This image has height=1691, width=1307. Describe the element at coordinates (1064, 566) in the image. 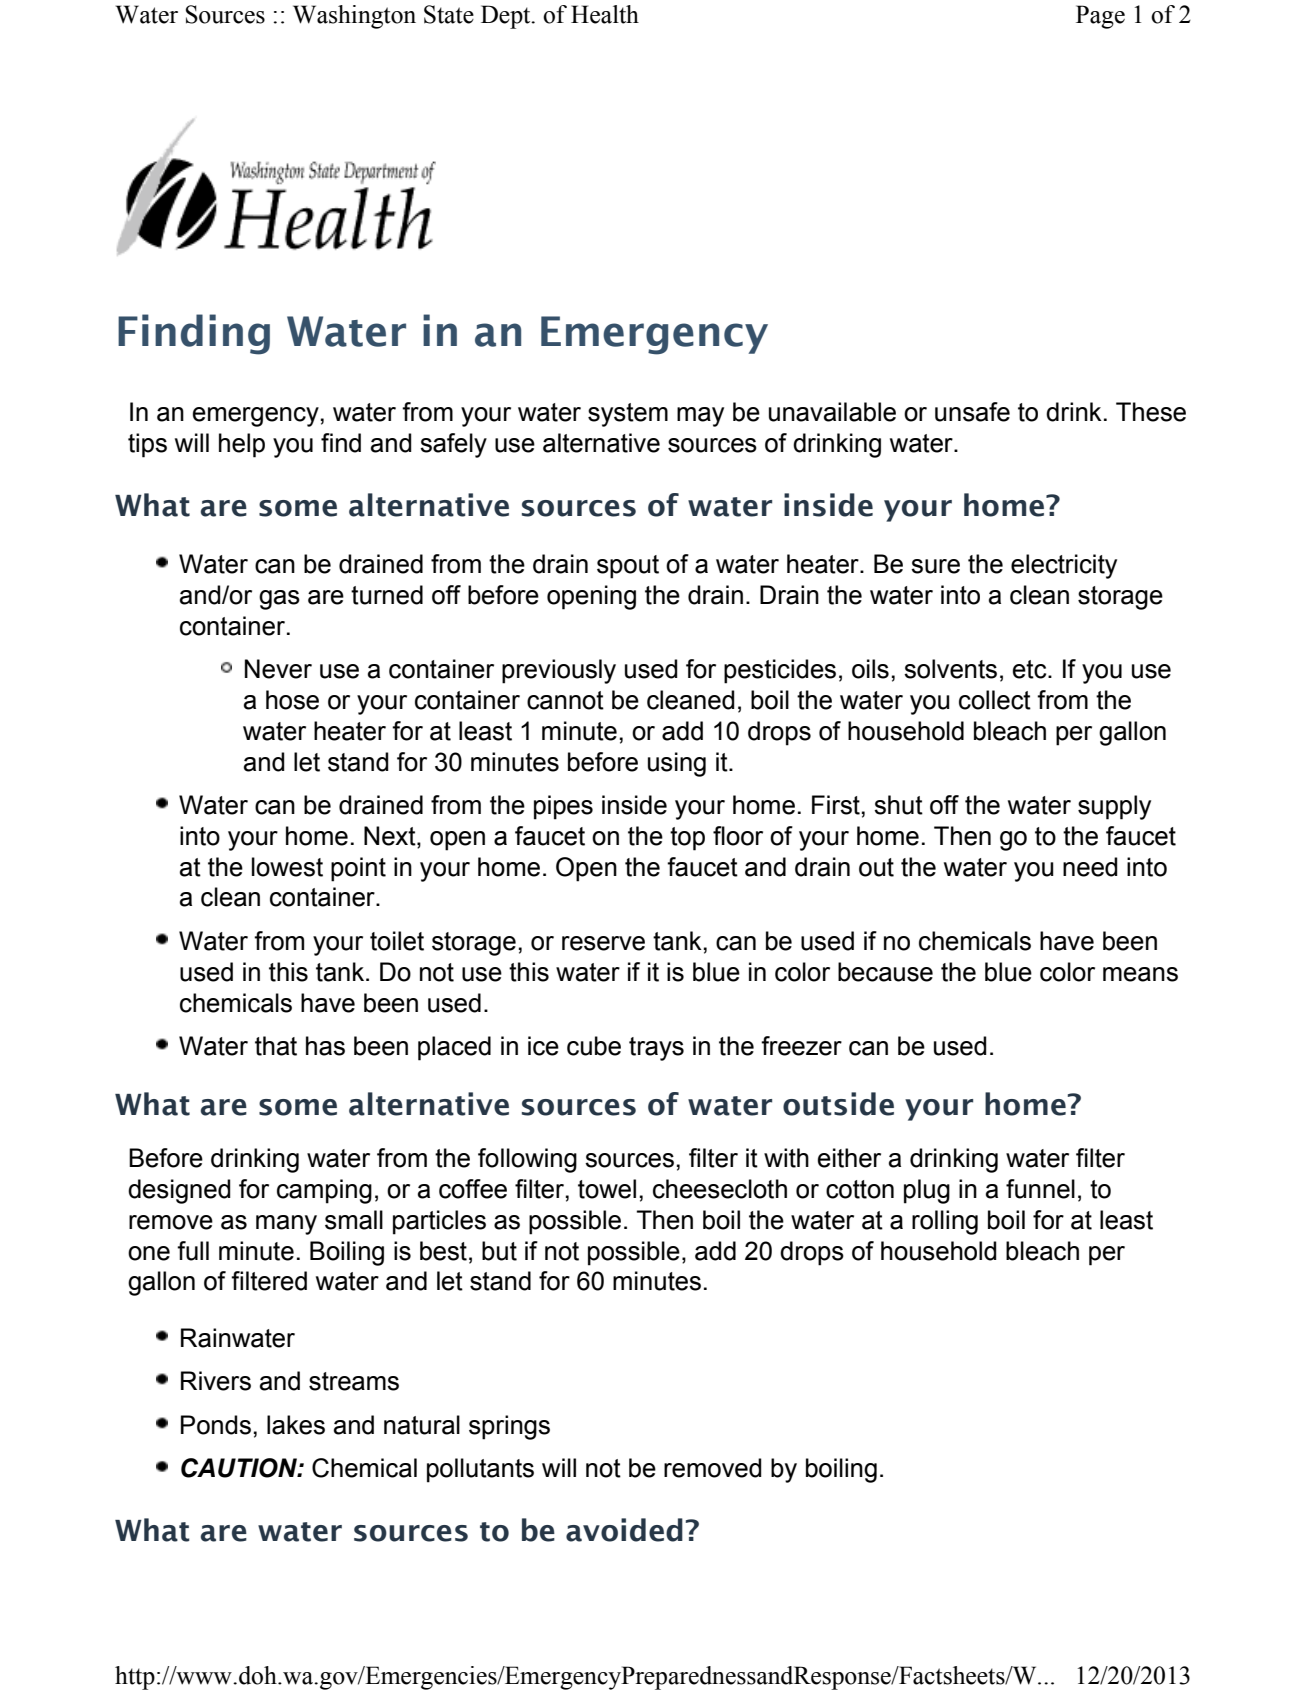

I see `electricity` at that location.
